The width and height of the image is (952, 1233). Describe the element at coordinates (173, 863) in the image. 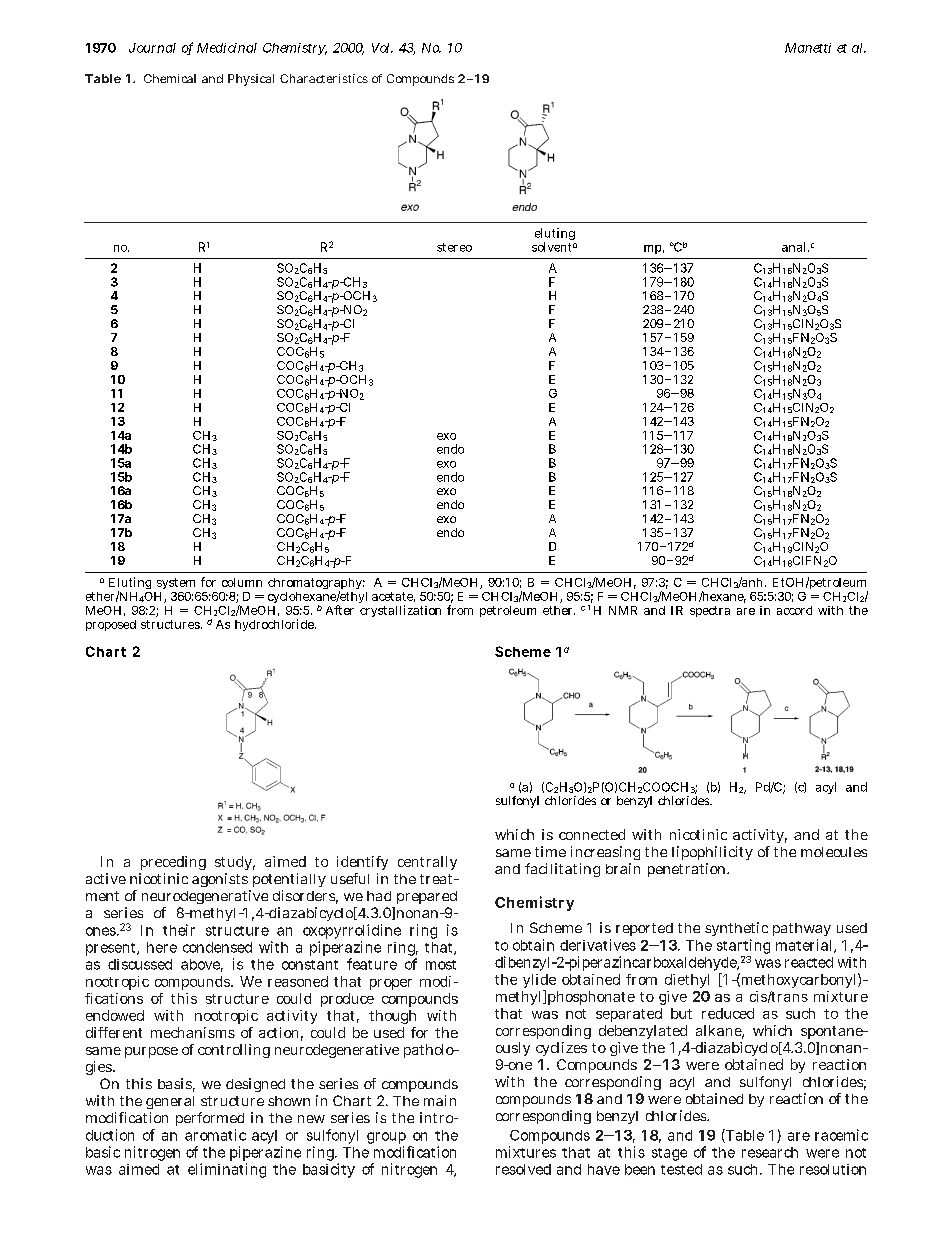

I see `preceding` at that location.
